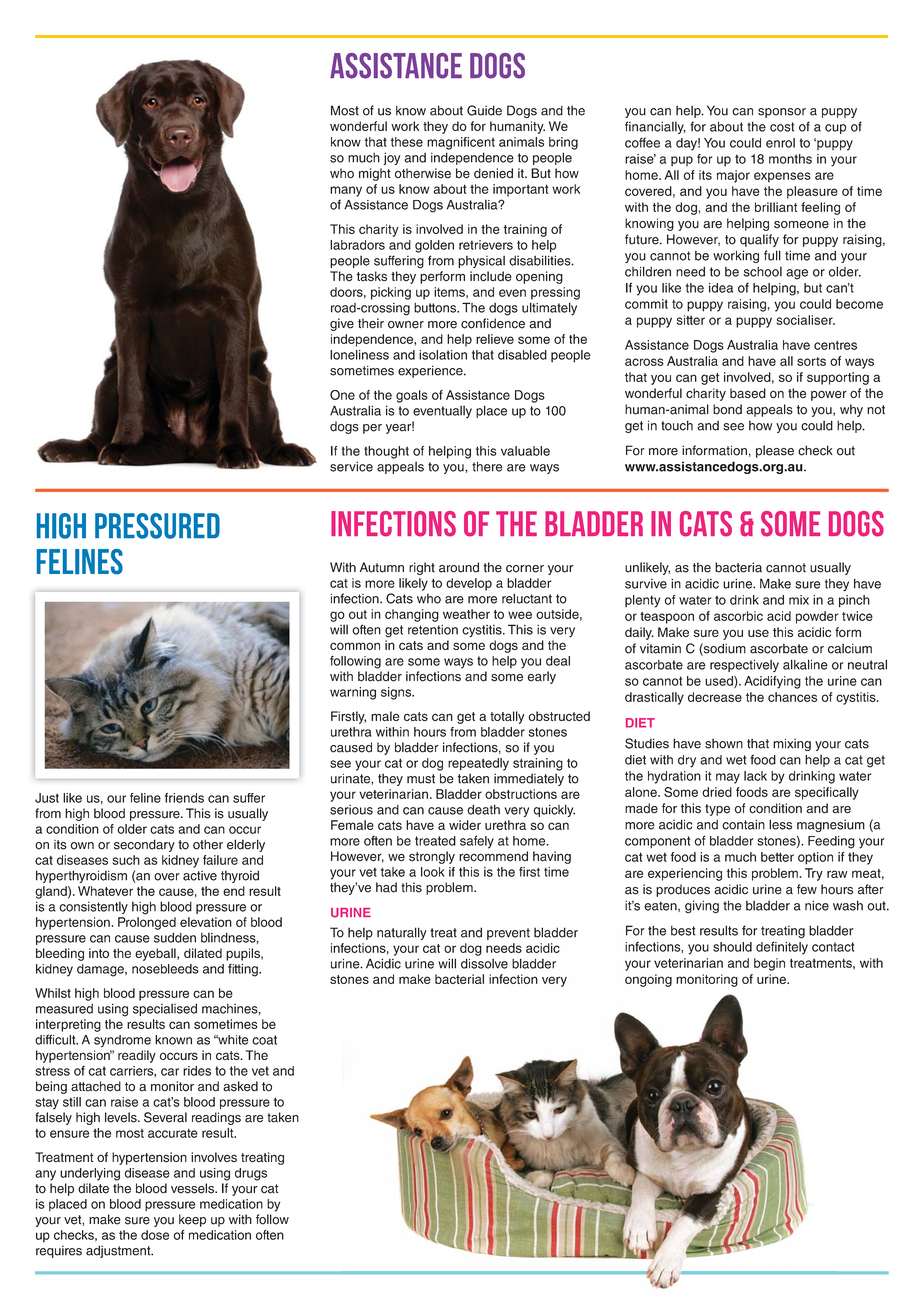 This screenshot has width=924, height=1308. I want to click on friends, so click(184, 798).
